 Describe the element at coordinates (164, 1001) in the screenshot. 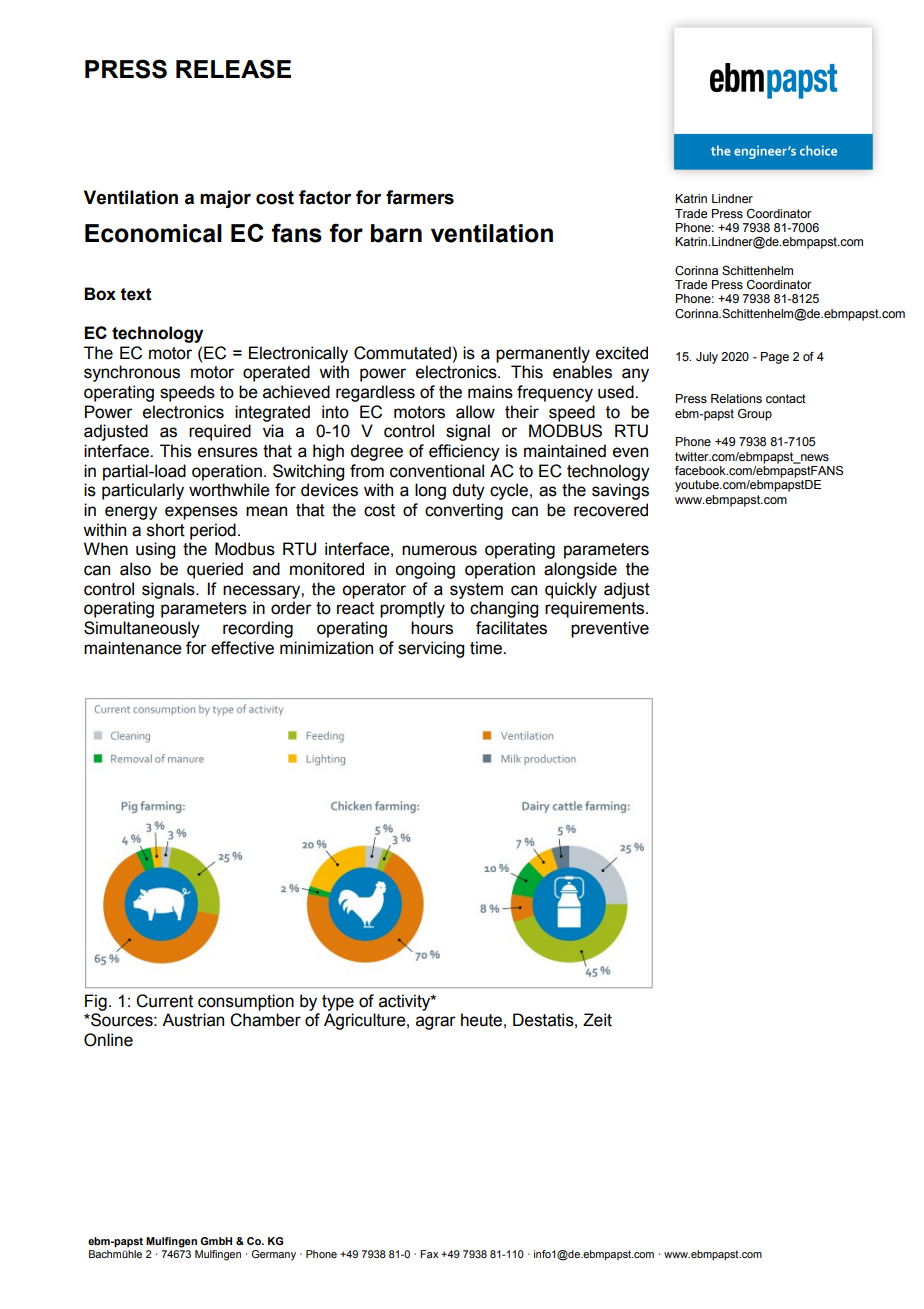

I see `Current` at that location.
